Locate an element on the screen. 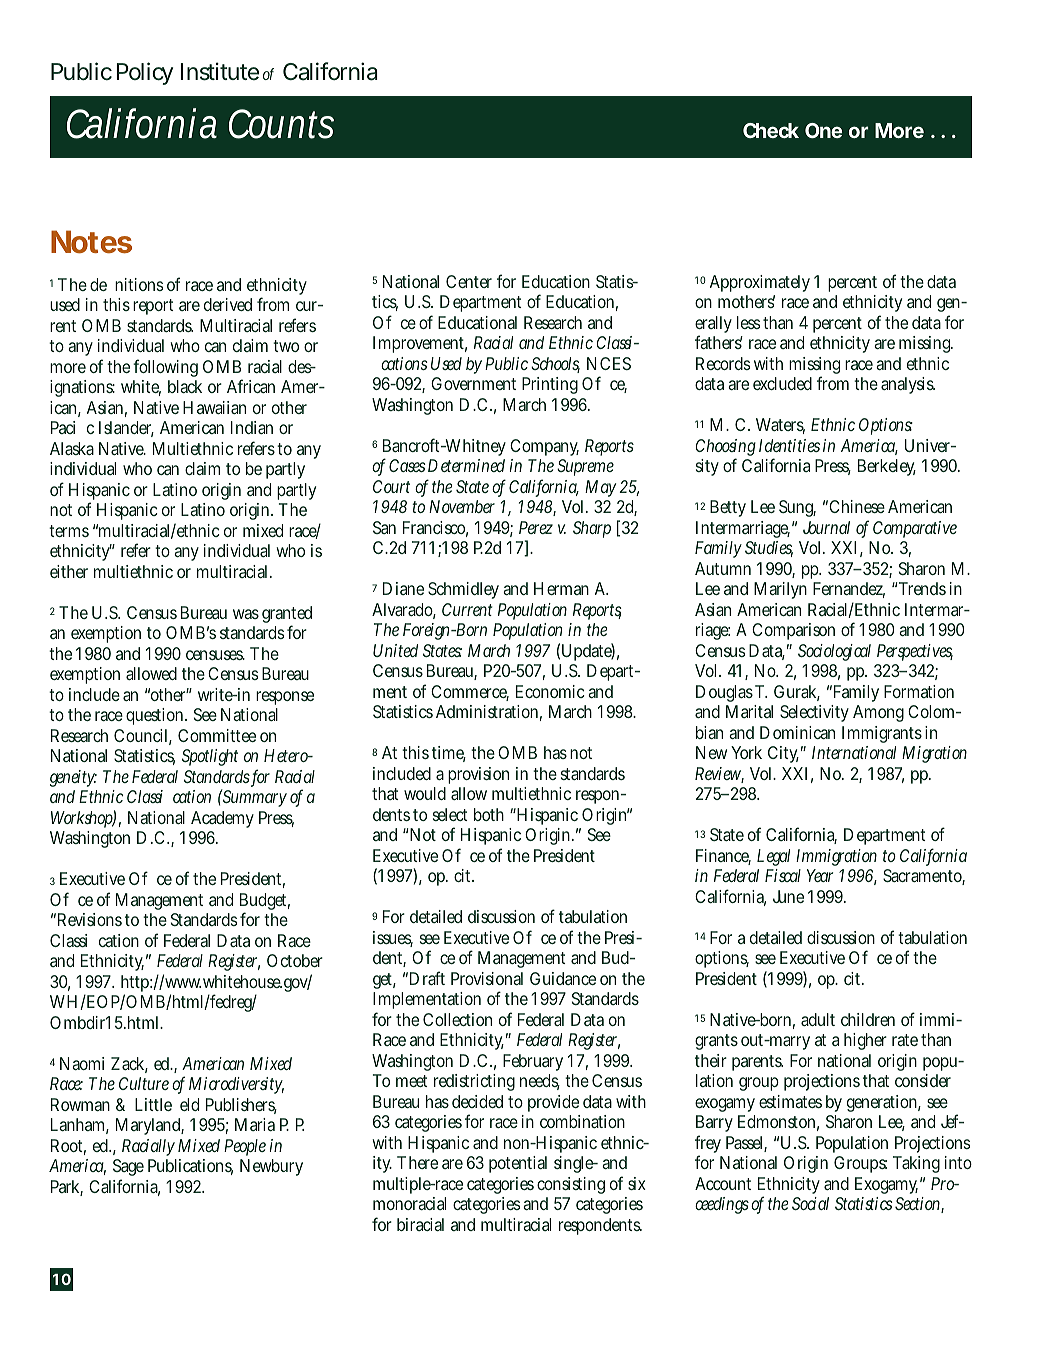 The image size is (1045, 1353). Sage is located at coordinates (128, 1169).
